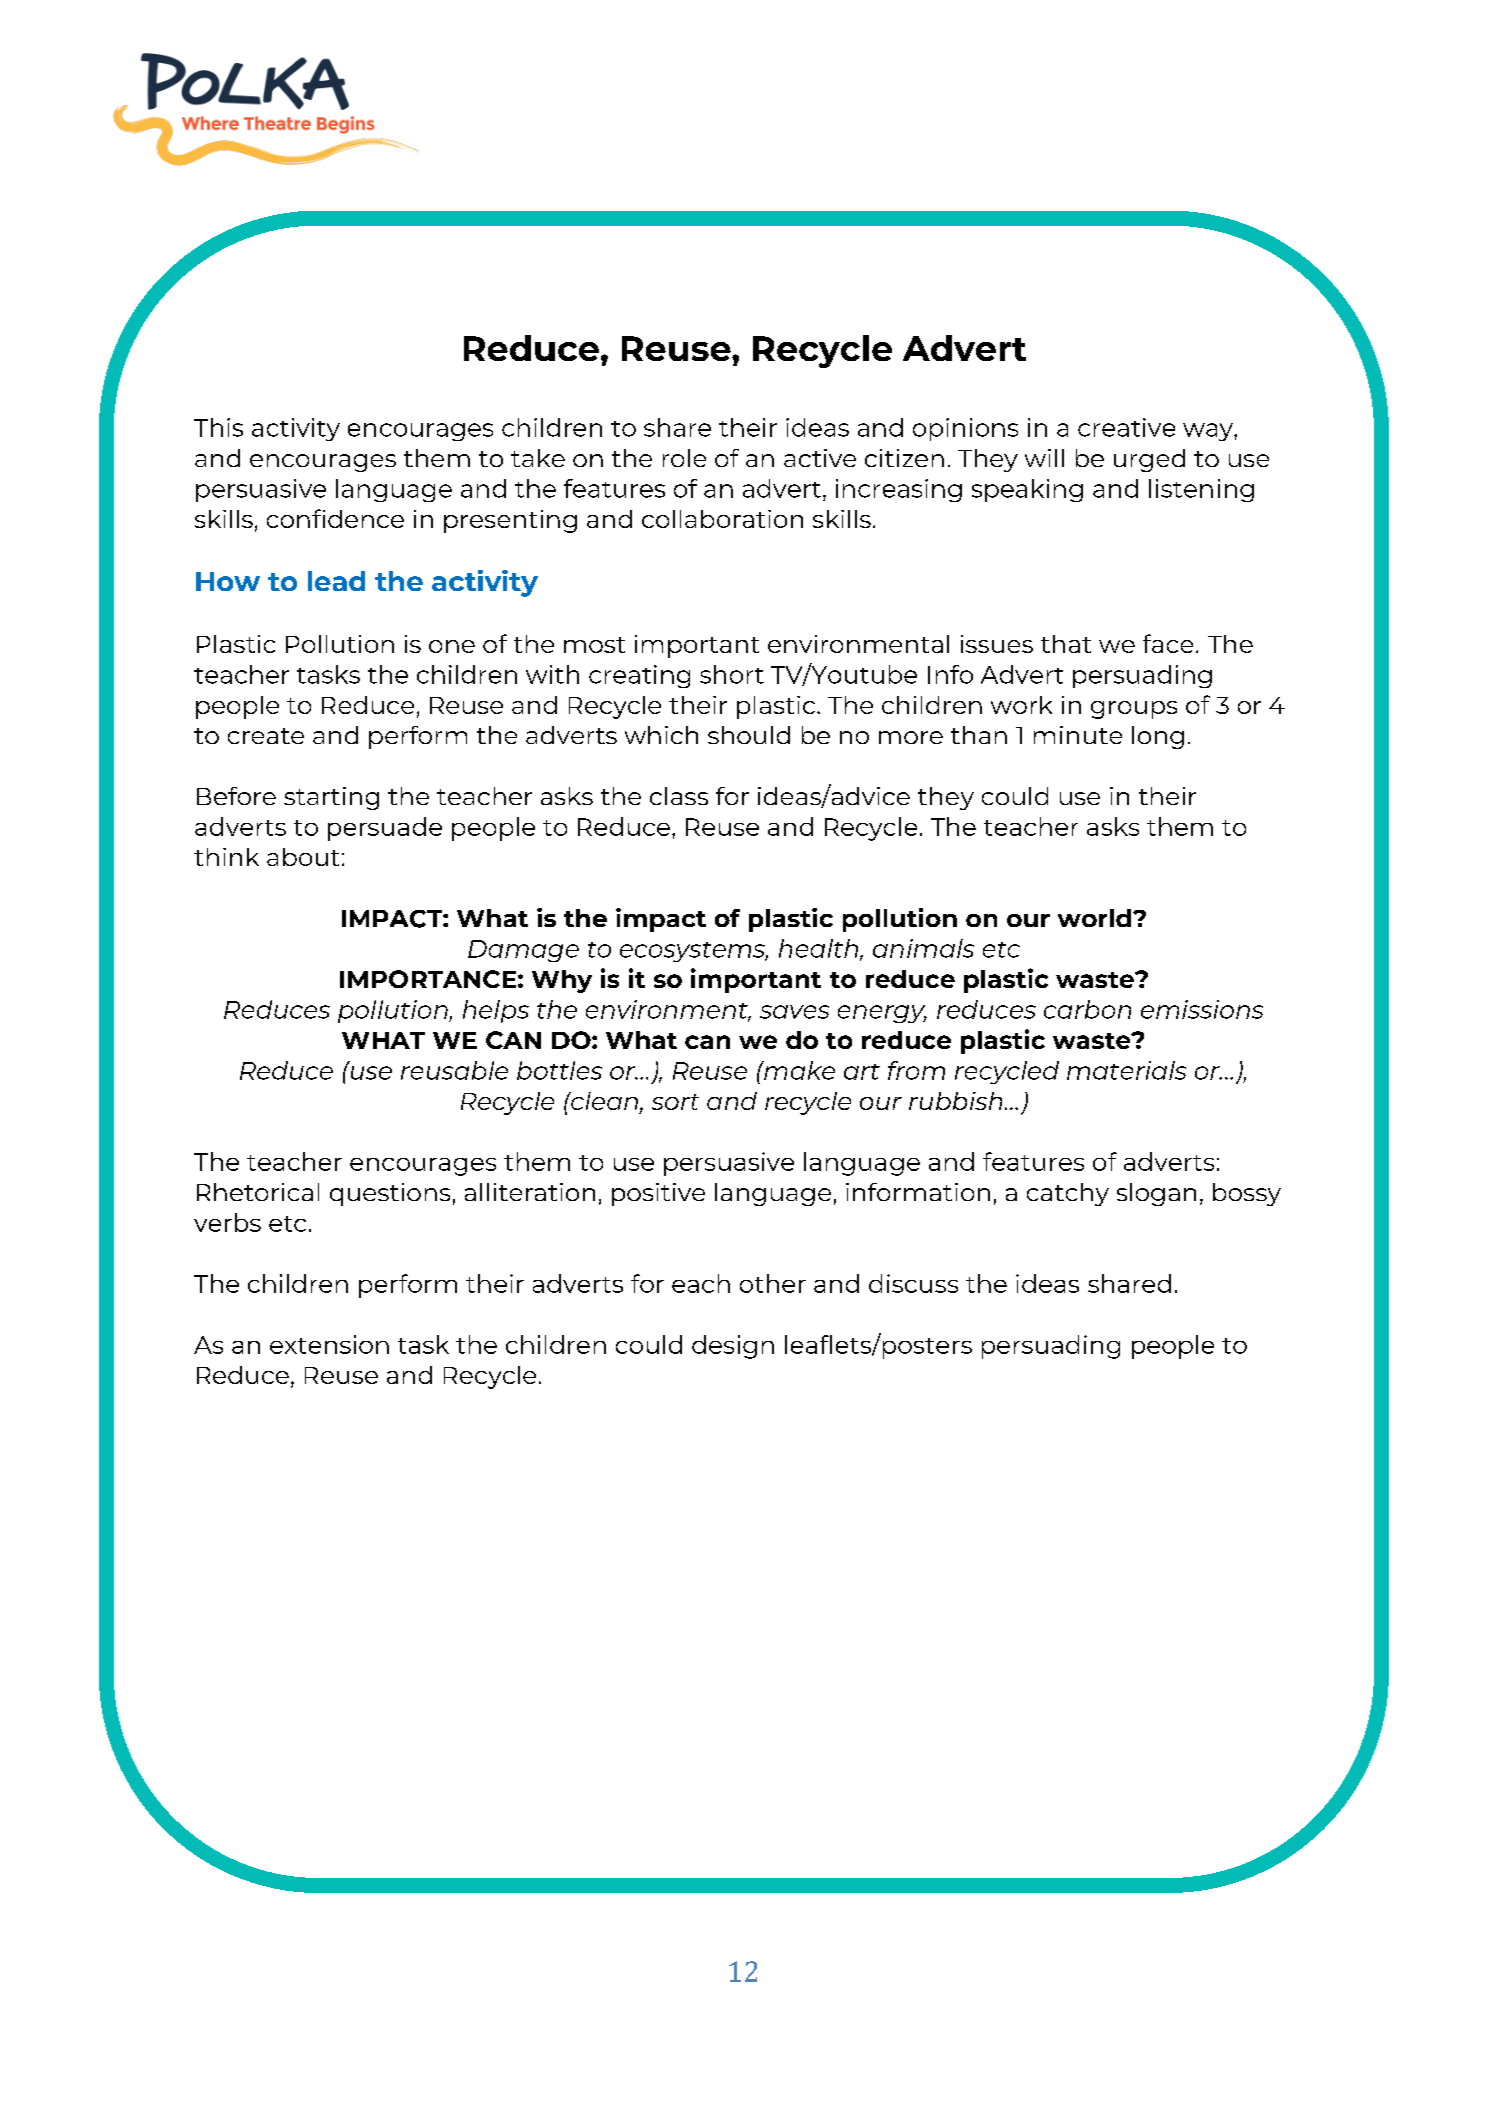 Image resolution: width=1487 pixels, height=2104 pixels. I want to click on about, so click(303, 857).
